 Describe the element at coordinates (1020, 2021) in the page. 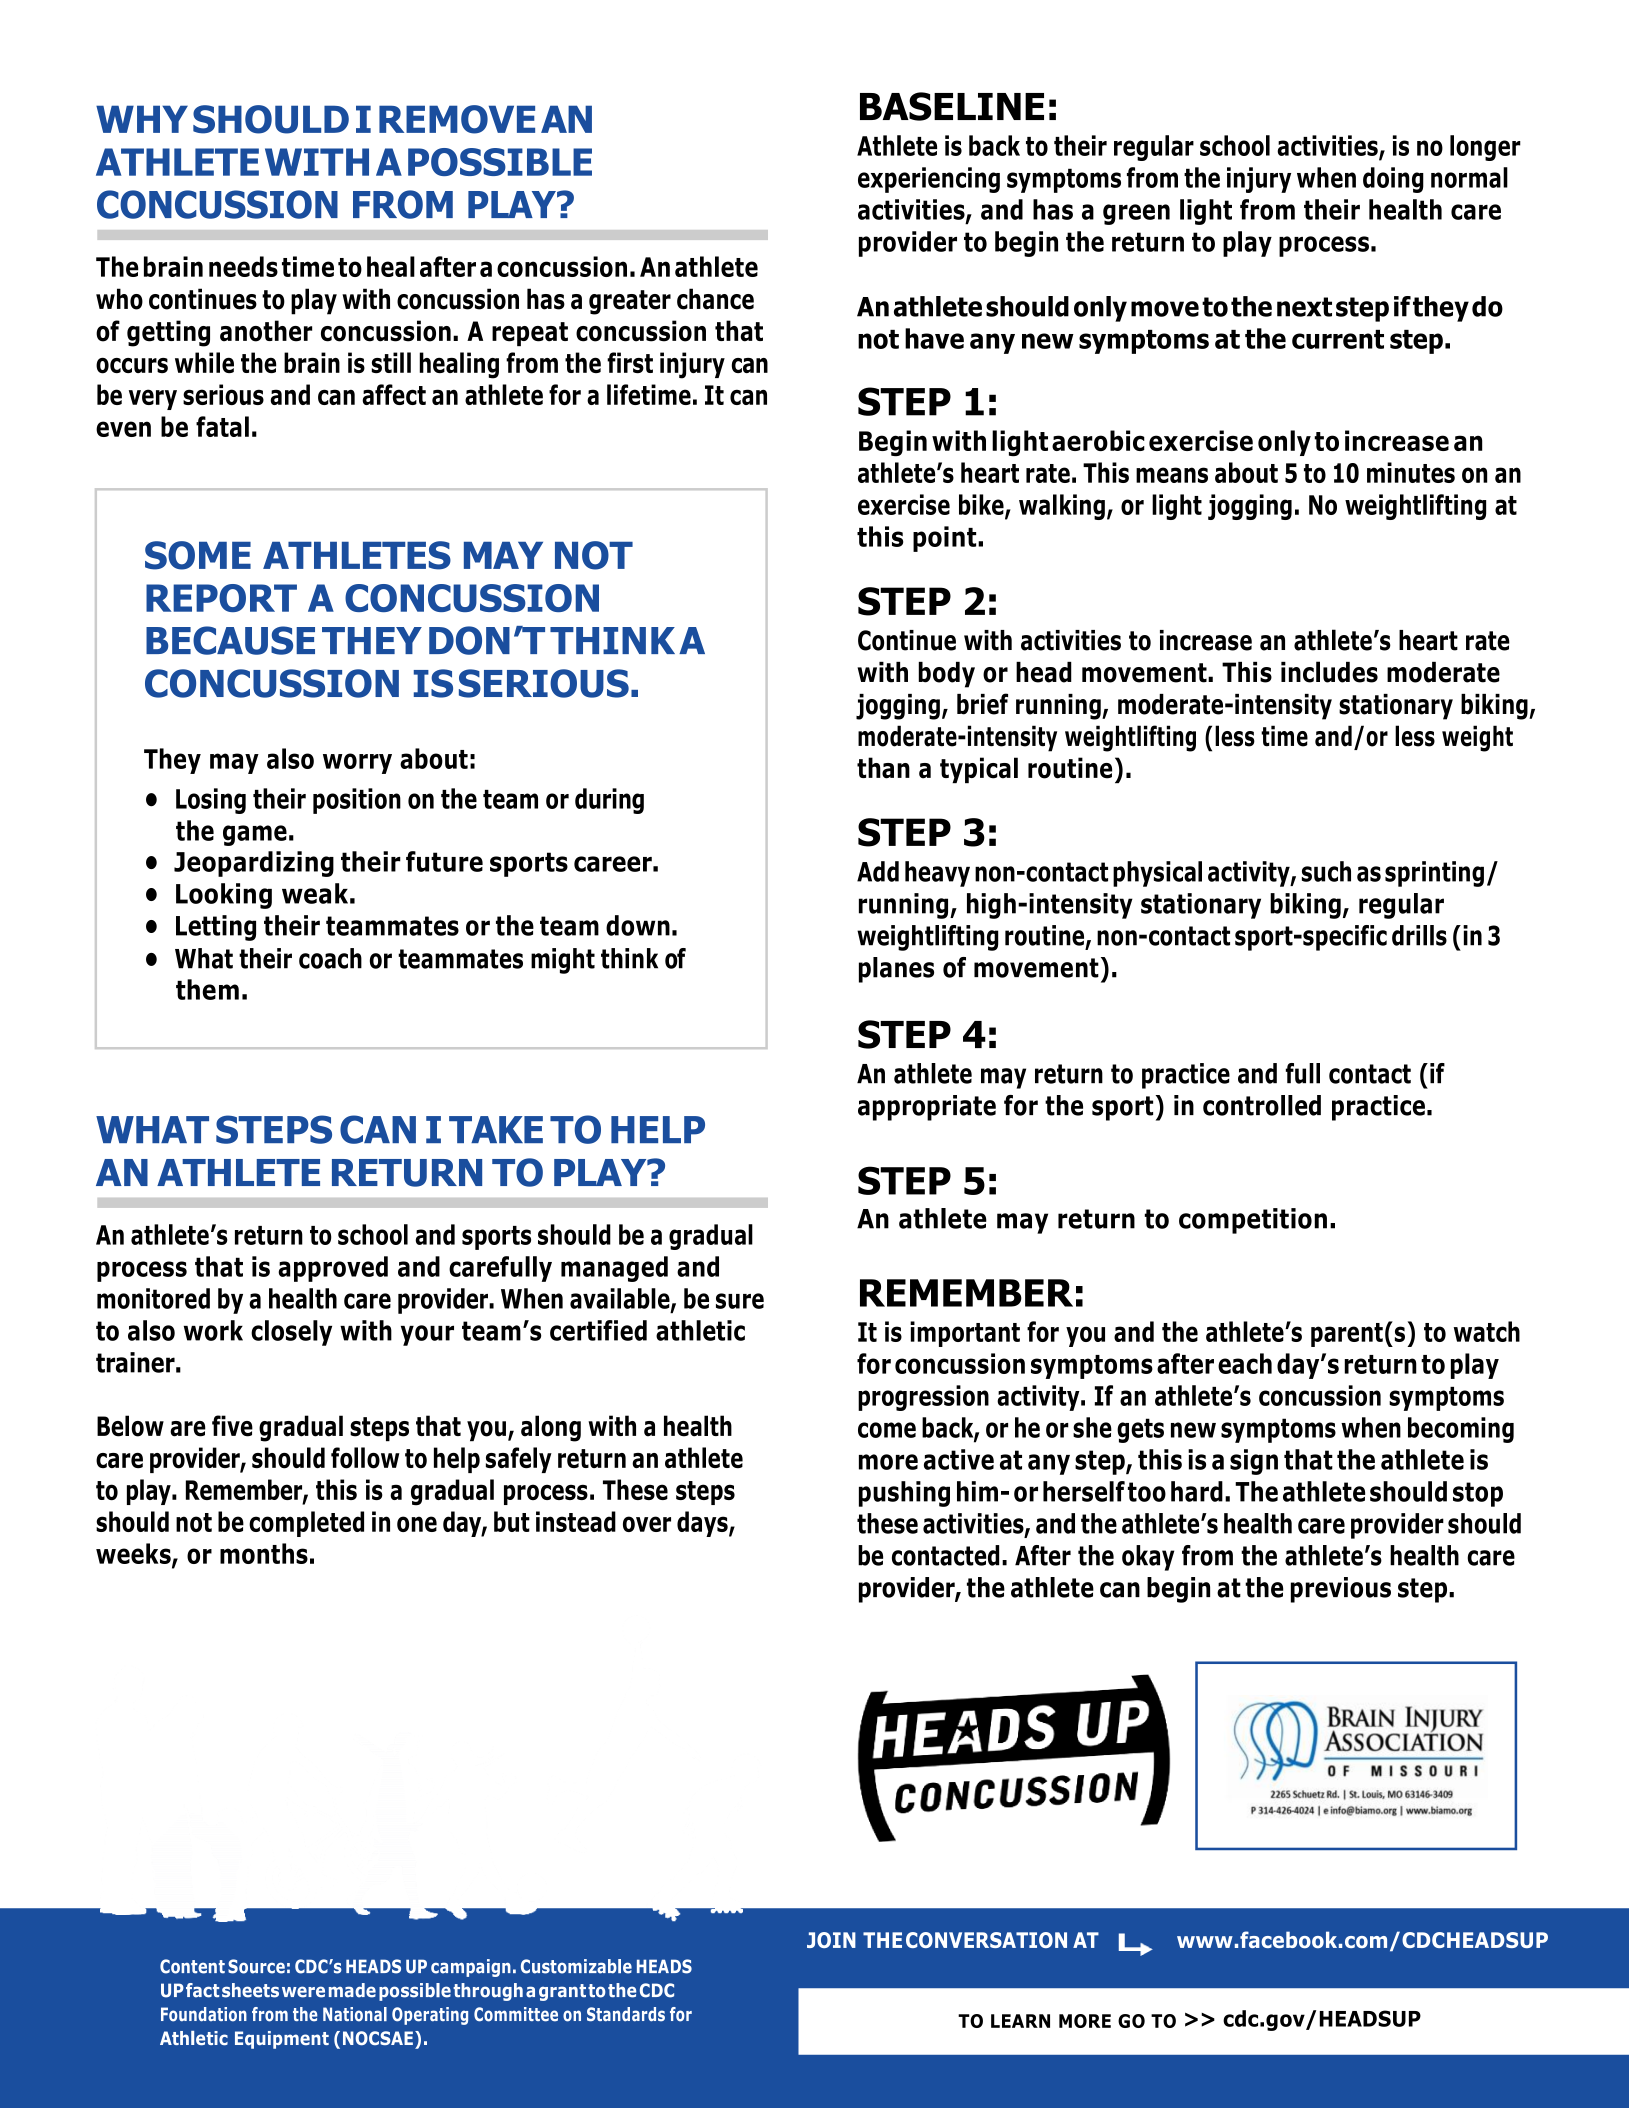

I see `LEARN` at that location.
